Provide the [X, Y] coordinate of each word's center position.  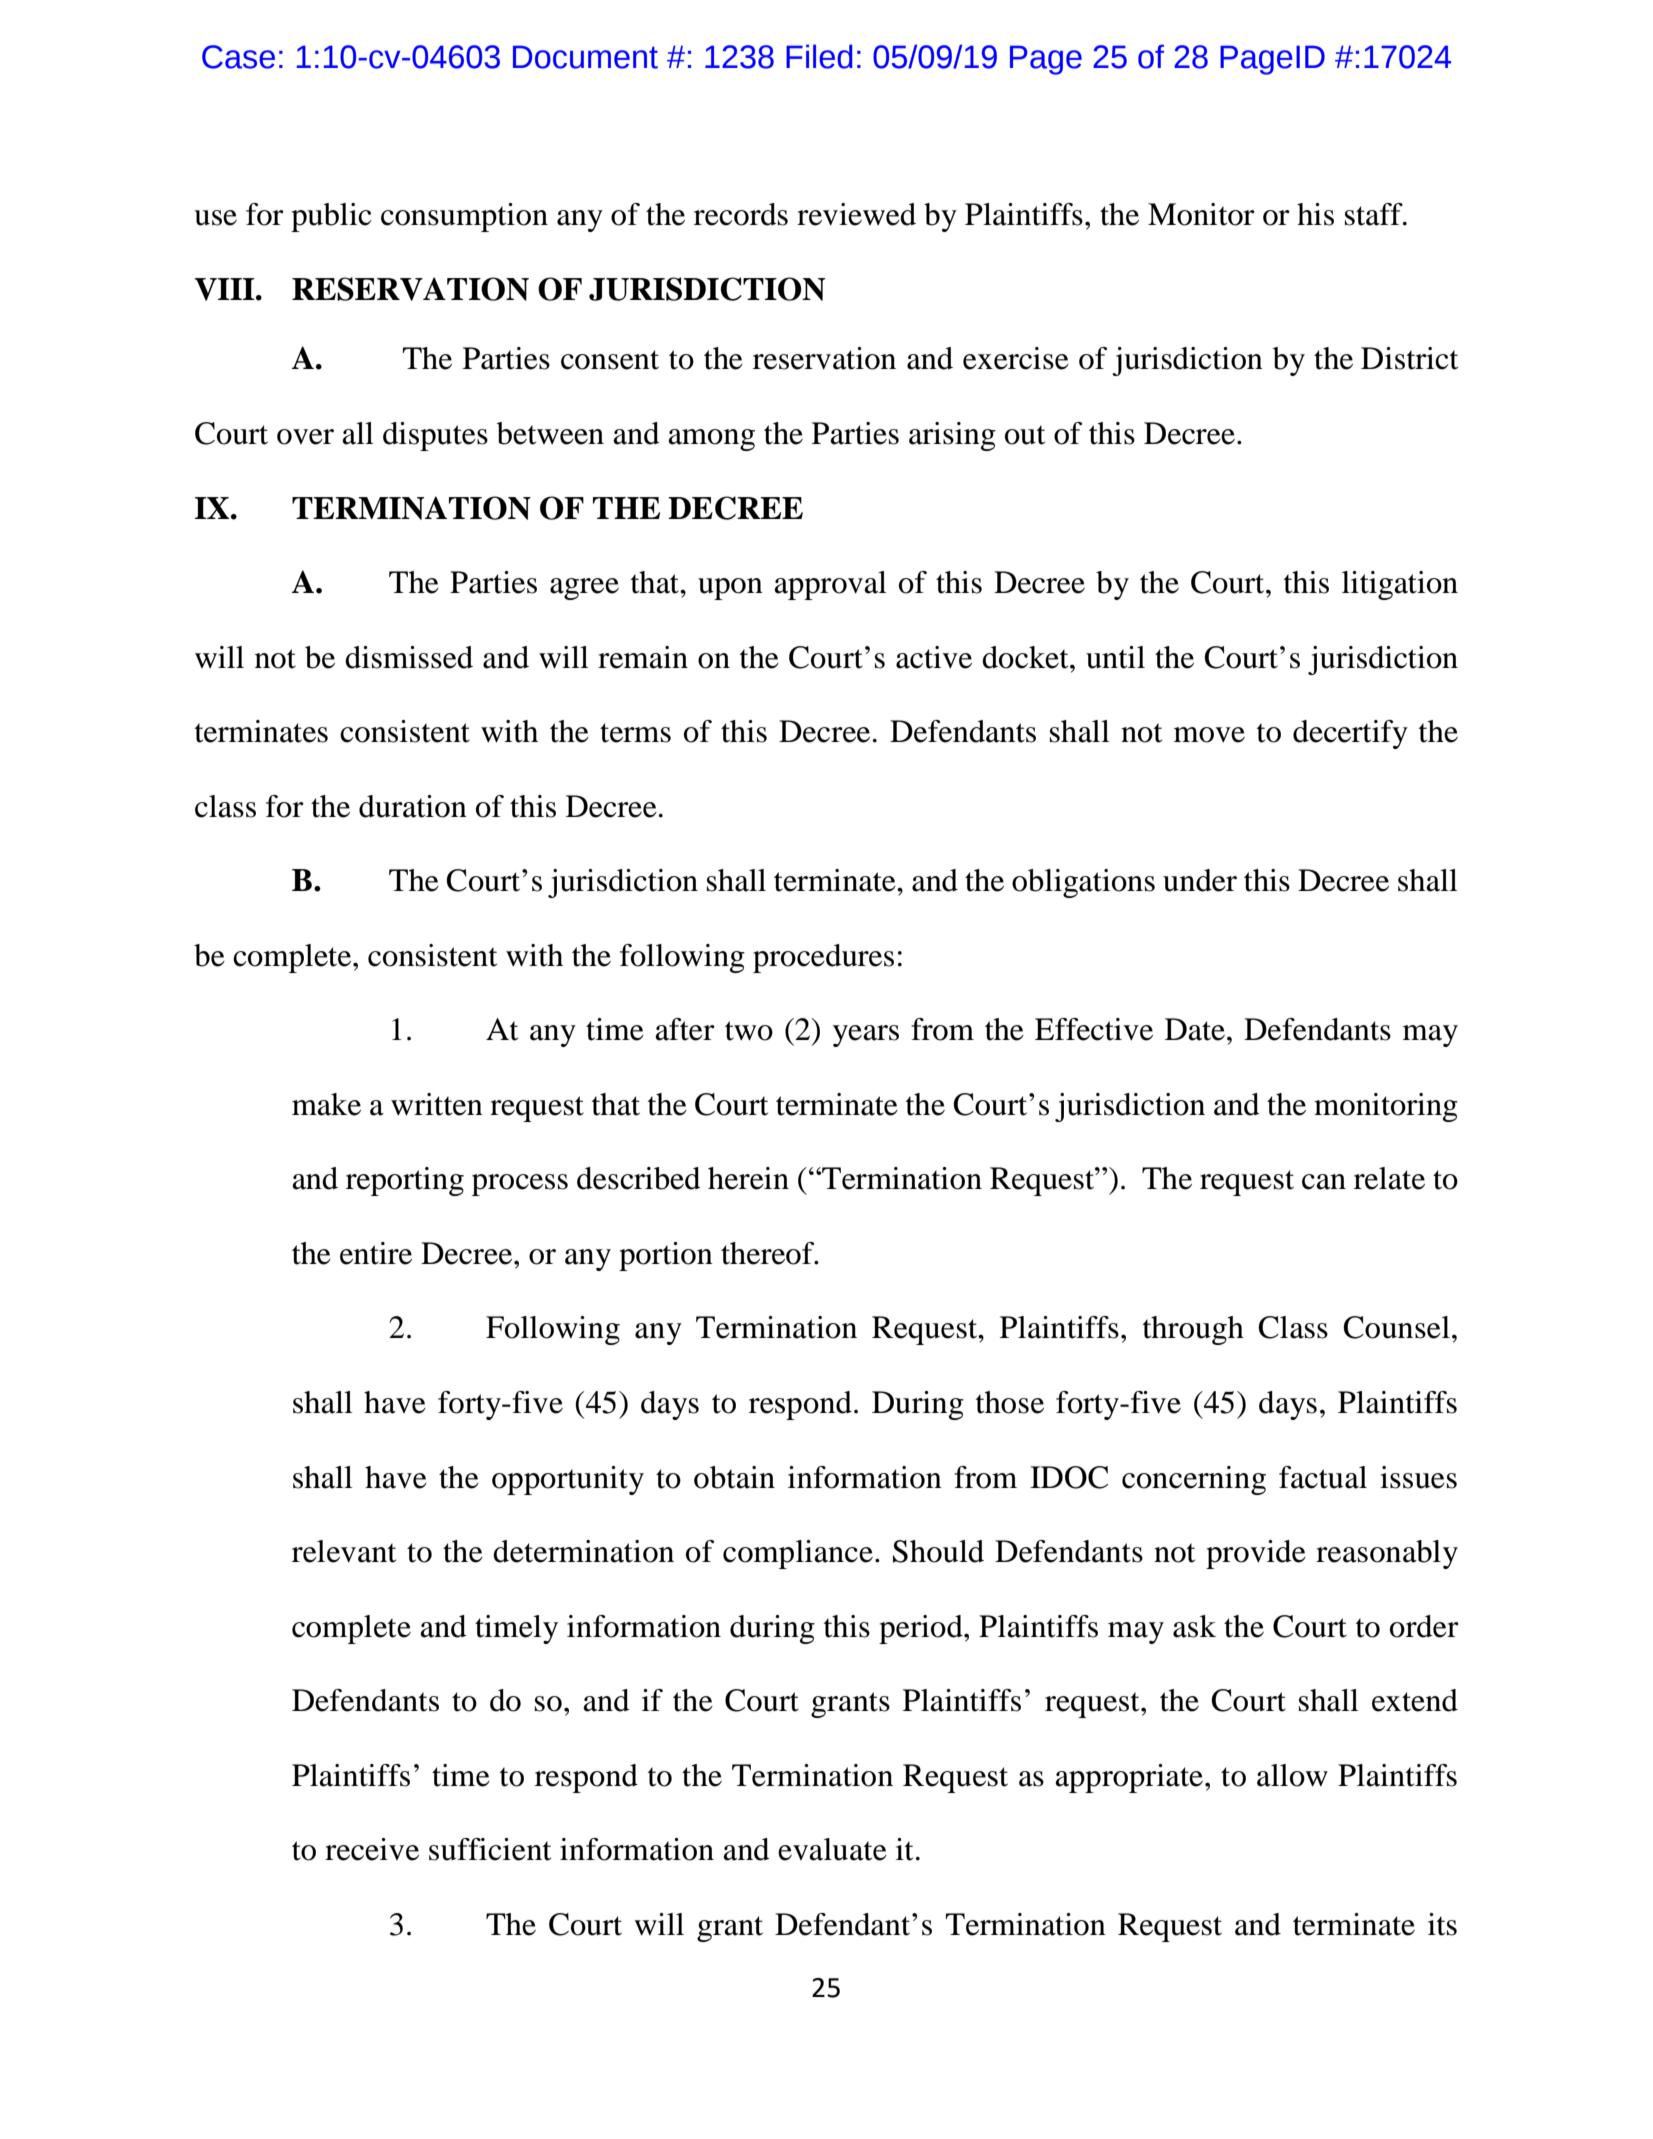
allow [1292, 1775]
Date [1195, 1029]
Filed [819, 56]
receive [372, 1849]
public [331, 217]
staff [1375, 214]
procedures [823, 958]
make [326, 1104]
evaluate [832, 1849]
